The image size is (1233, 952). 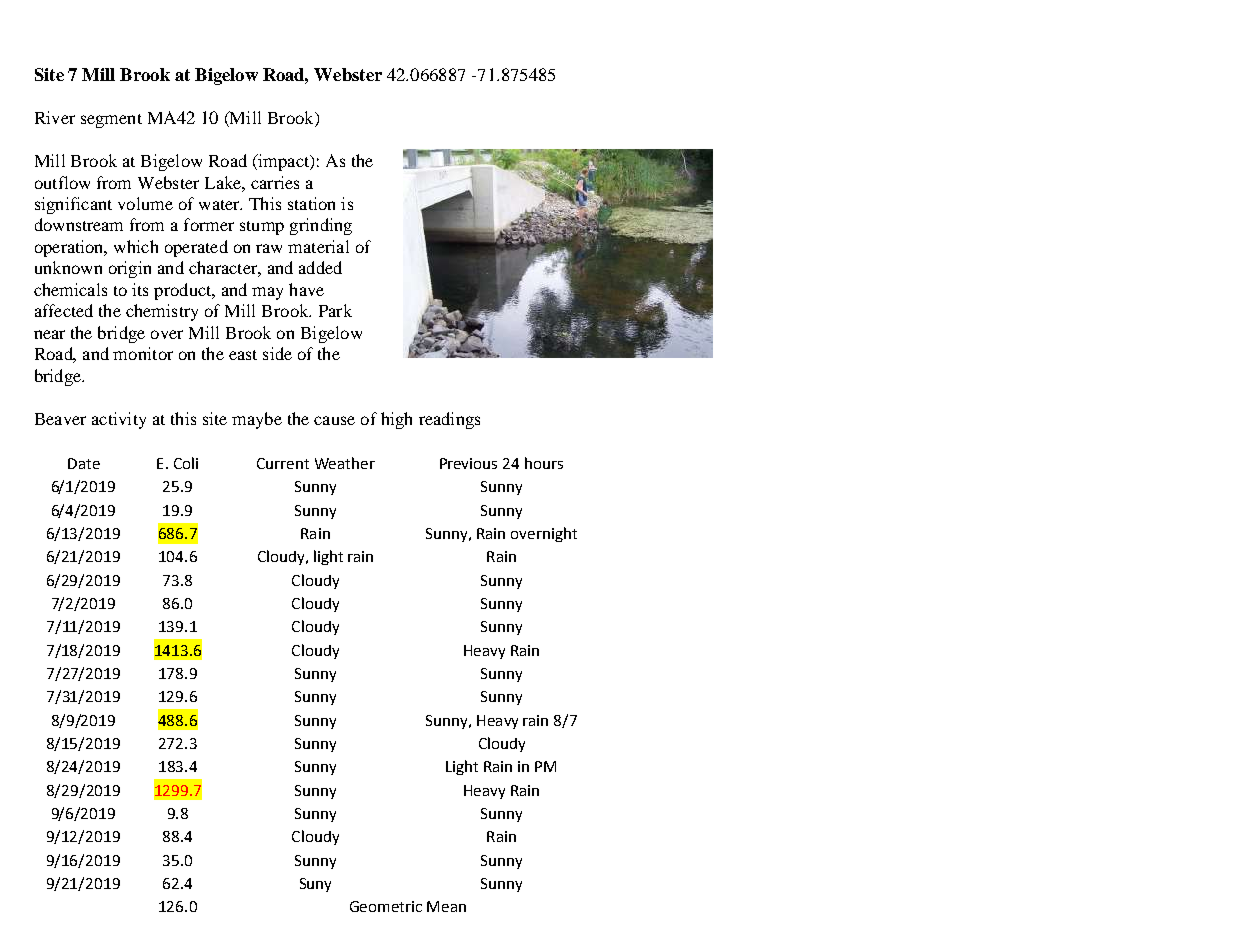 What do you see at coordinates (111, 121) in the screenshot?
I see `segment` at bounding box center [111, 121].
